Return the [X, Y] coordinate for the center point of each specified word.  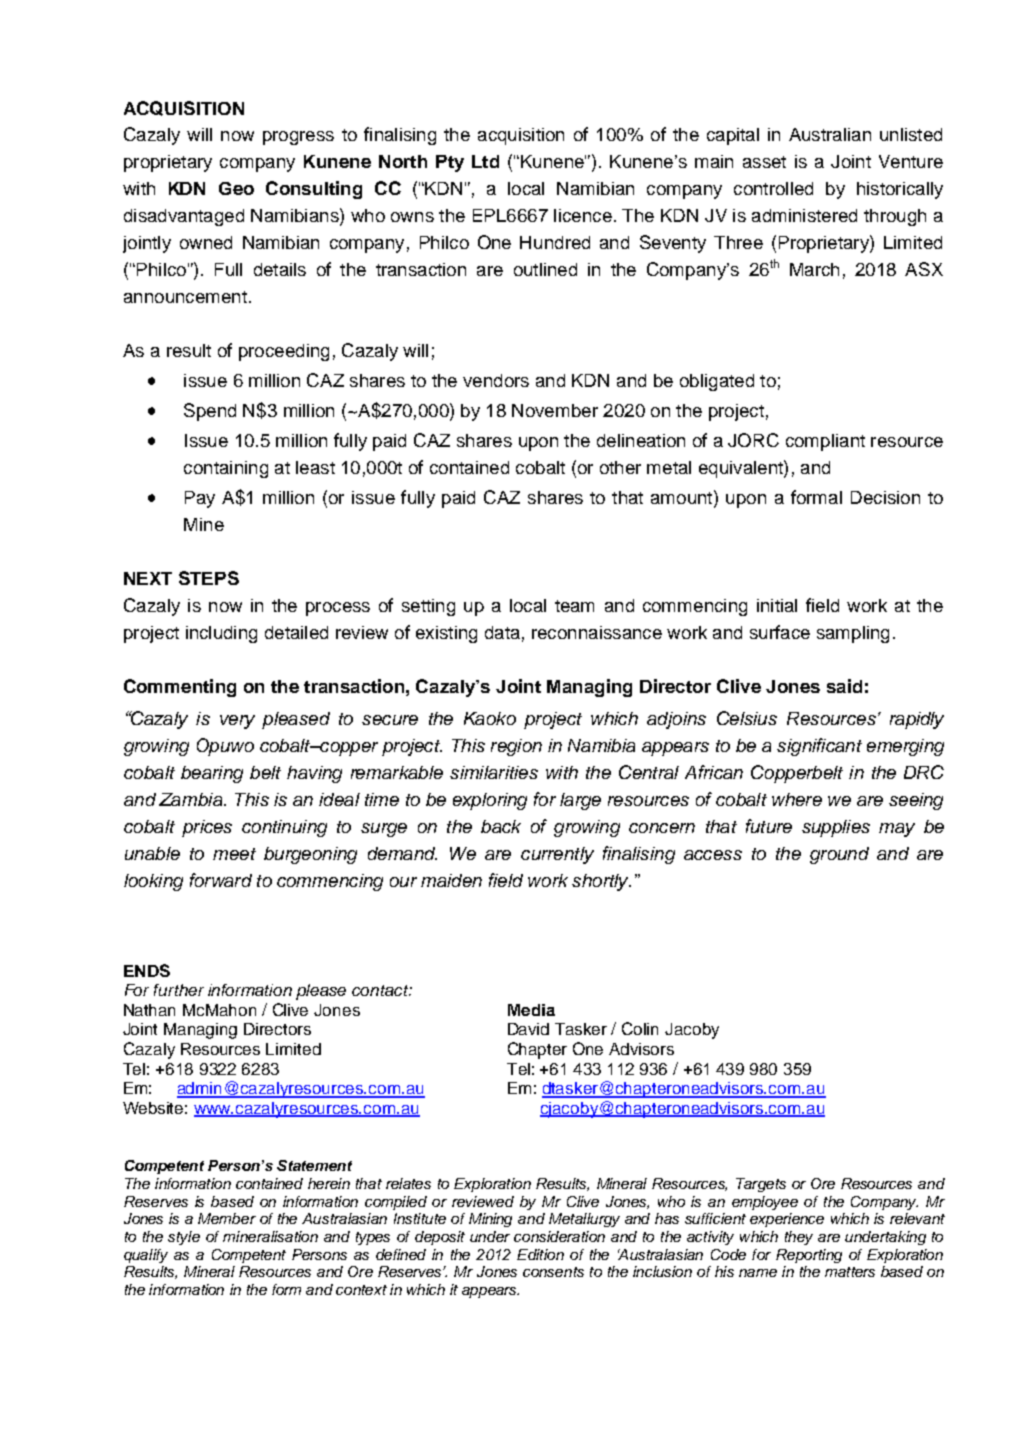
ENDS [147, 970]
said [844, 686]
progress [298, 138]
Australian [830, 134]
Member [227, 1218]
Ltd [485, 161]
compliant [825, 442]
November [555, 410]
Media [531, 1010]
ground [839, 855]
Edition [540, 1254]
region [516, 747]
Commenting [180, 688]
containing [226, 469]
